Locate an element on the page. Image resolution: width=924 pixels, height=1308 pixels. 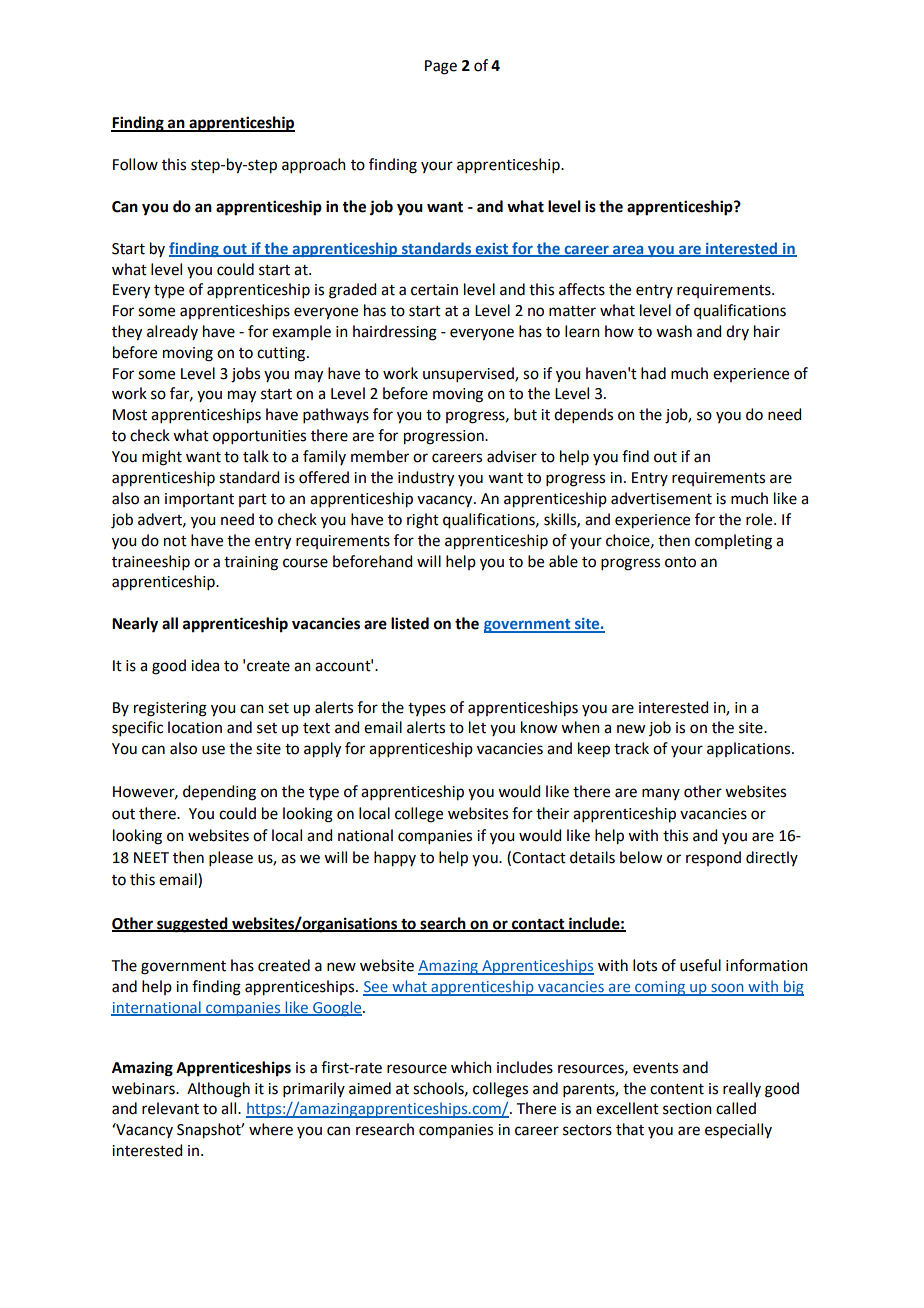
Follow is located at coordinates (135, 164).
